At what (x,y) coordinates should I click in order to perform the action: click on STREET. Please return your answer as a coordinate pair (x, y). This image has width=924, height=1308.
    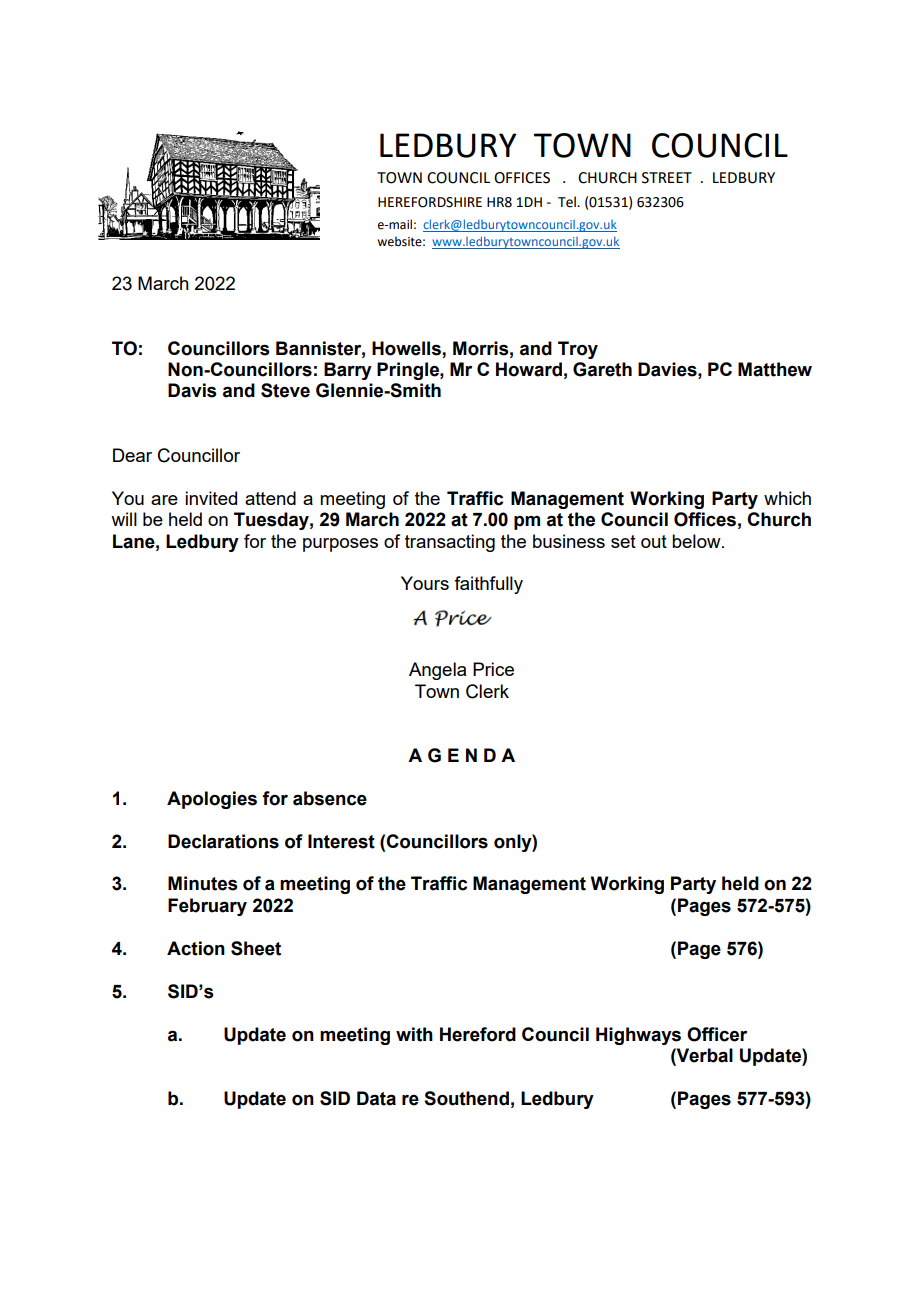
    Looking at the image, I should click on (667, 178).
